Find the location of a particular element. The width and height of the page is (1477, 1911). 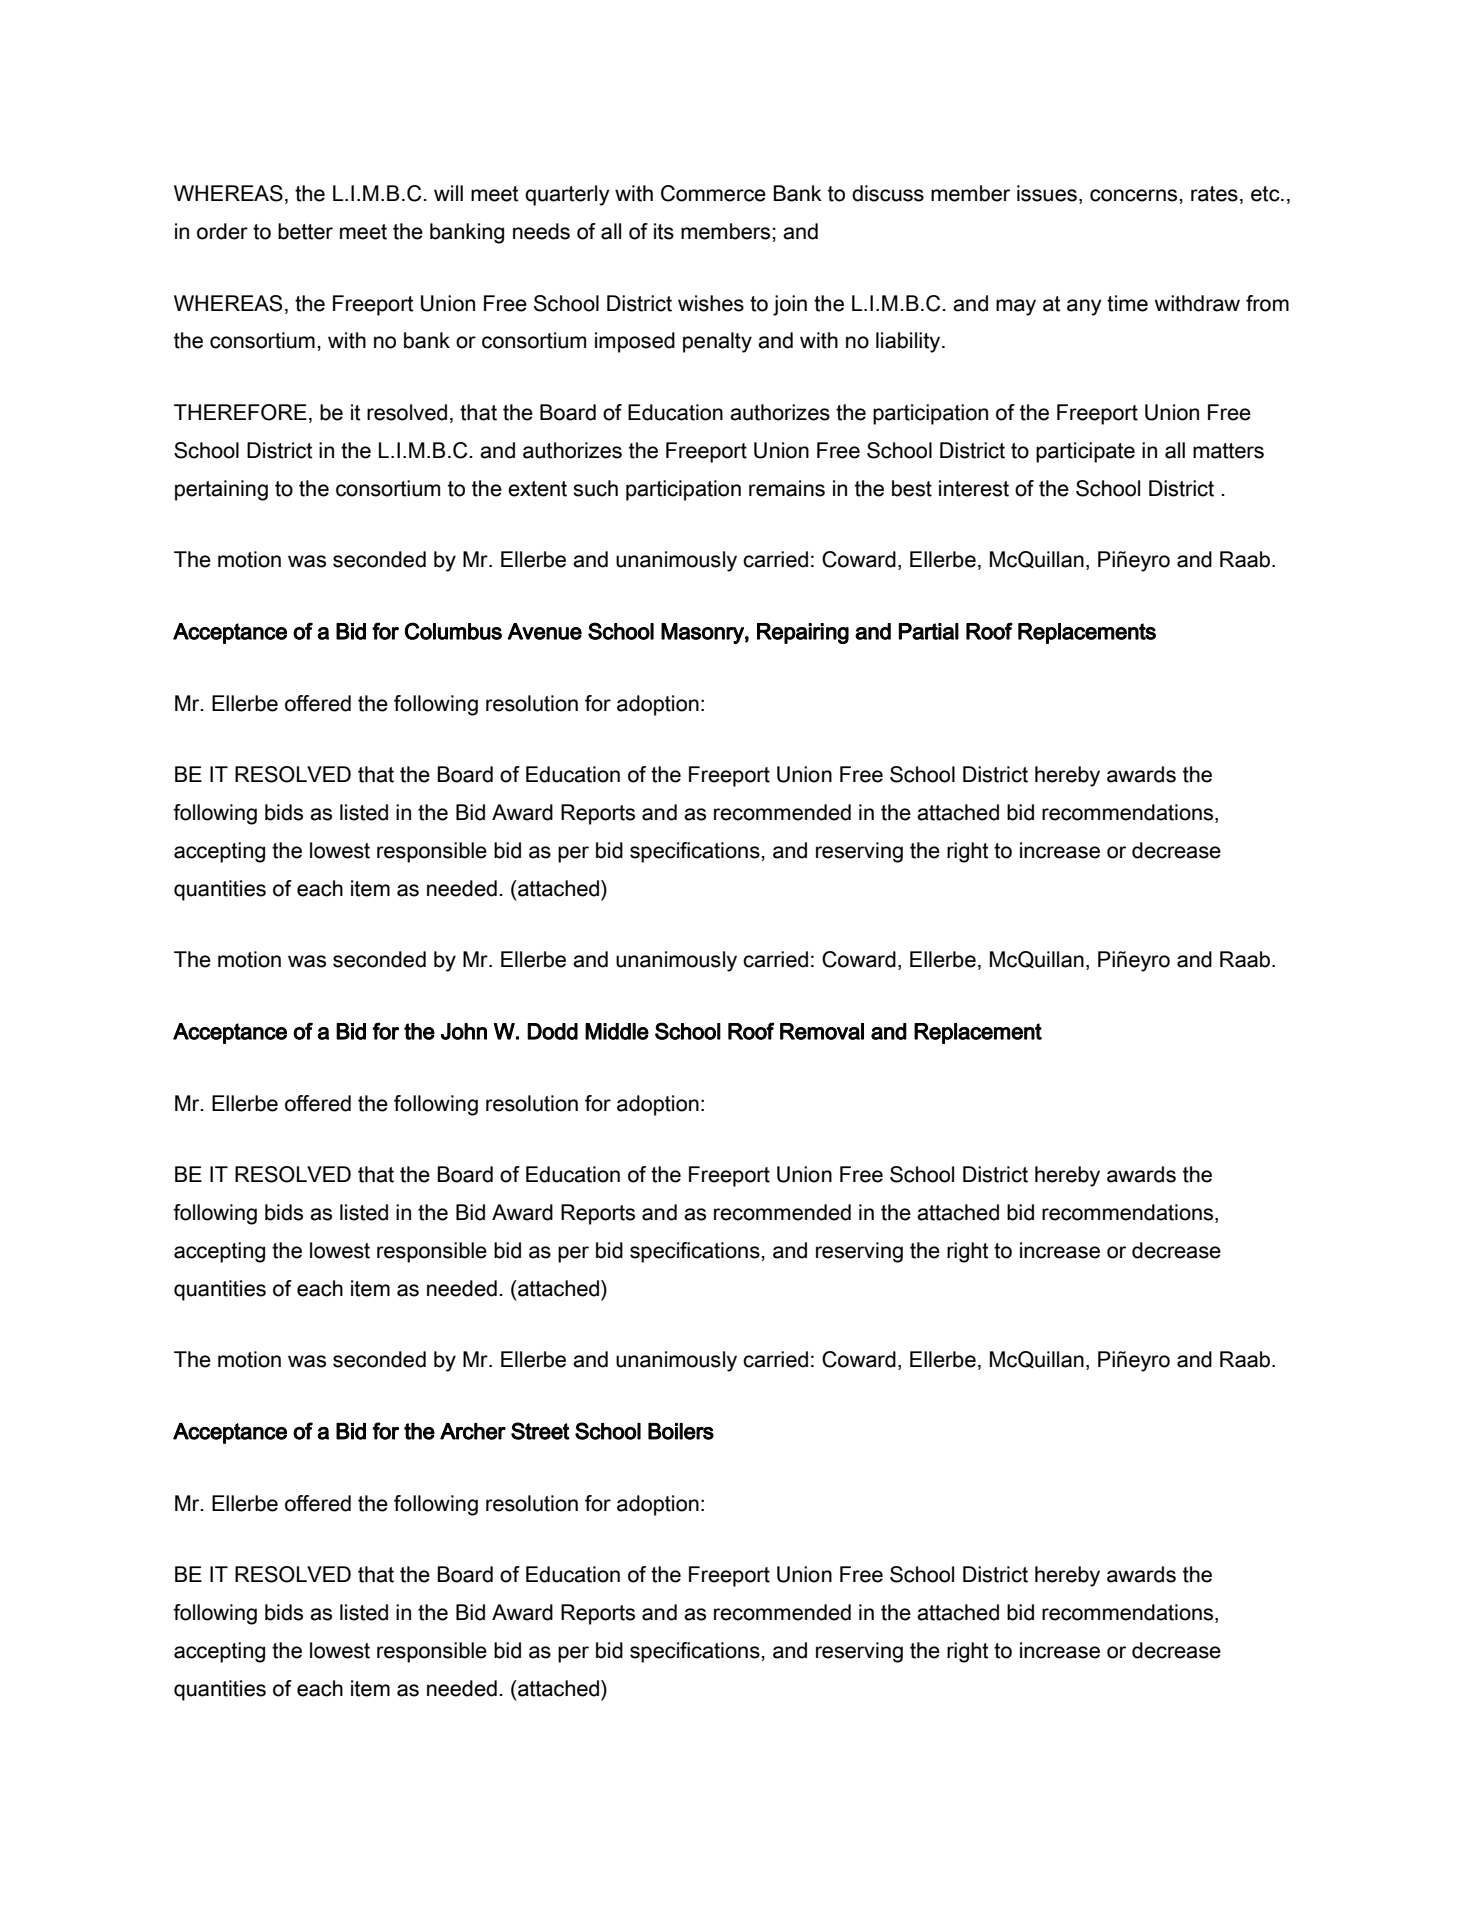

Archer is located at coordinates (473, 1431).
